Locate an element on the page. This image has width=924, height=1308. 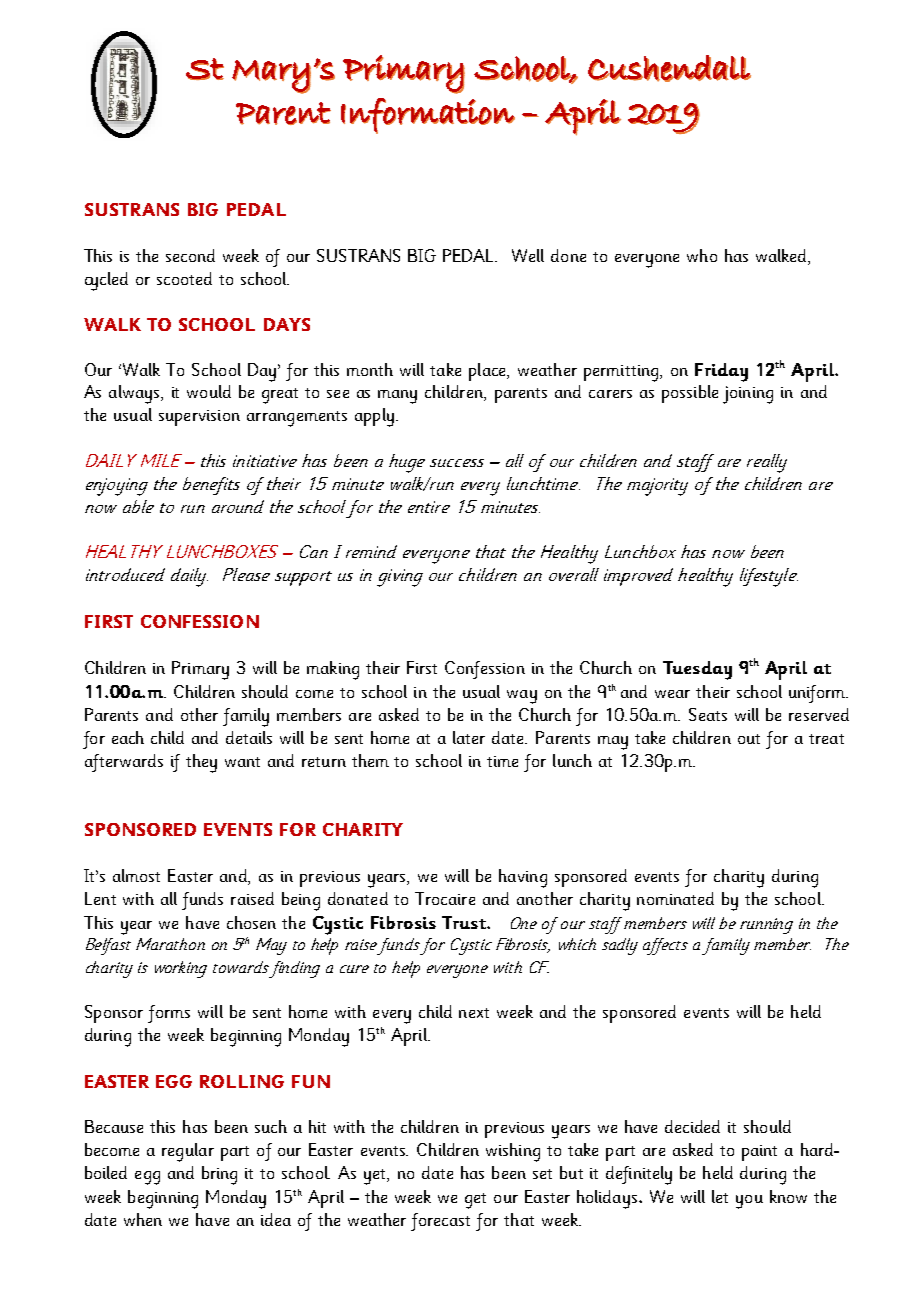
Well is located at coordinates (528, 255).
